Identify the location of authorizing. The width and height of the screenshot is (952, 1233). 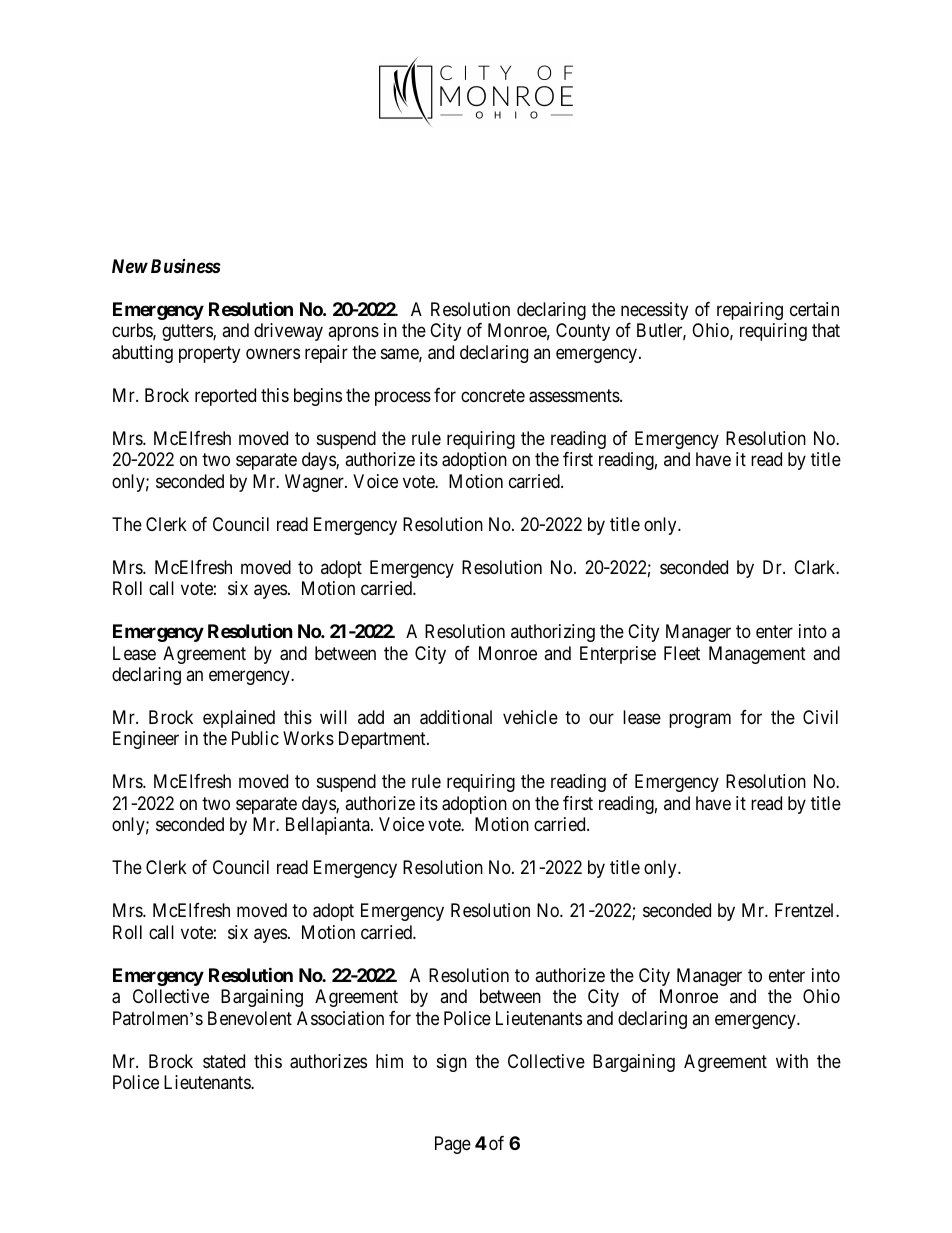
(553, 633).
